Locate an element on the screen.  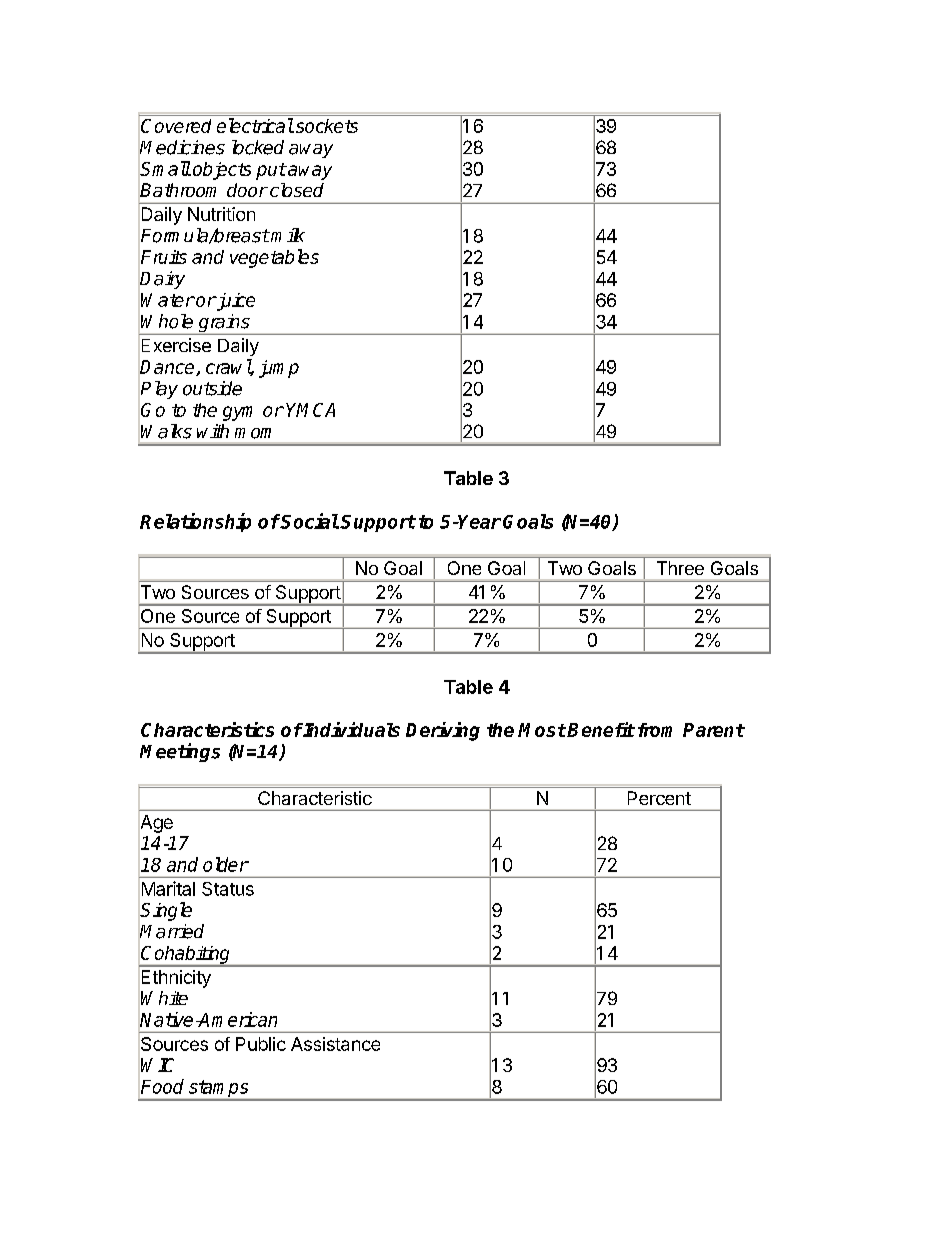
sockets is located at coordinates (325, 126).
